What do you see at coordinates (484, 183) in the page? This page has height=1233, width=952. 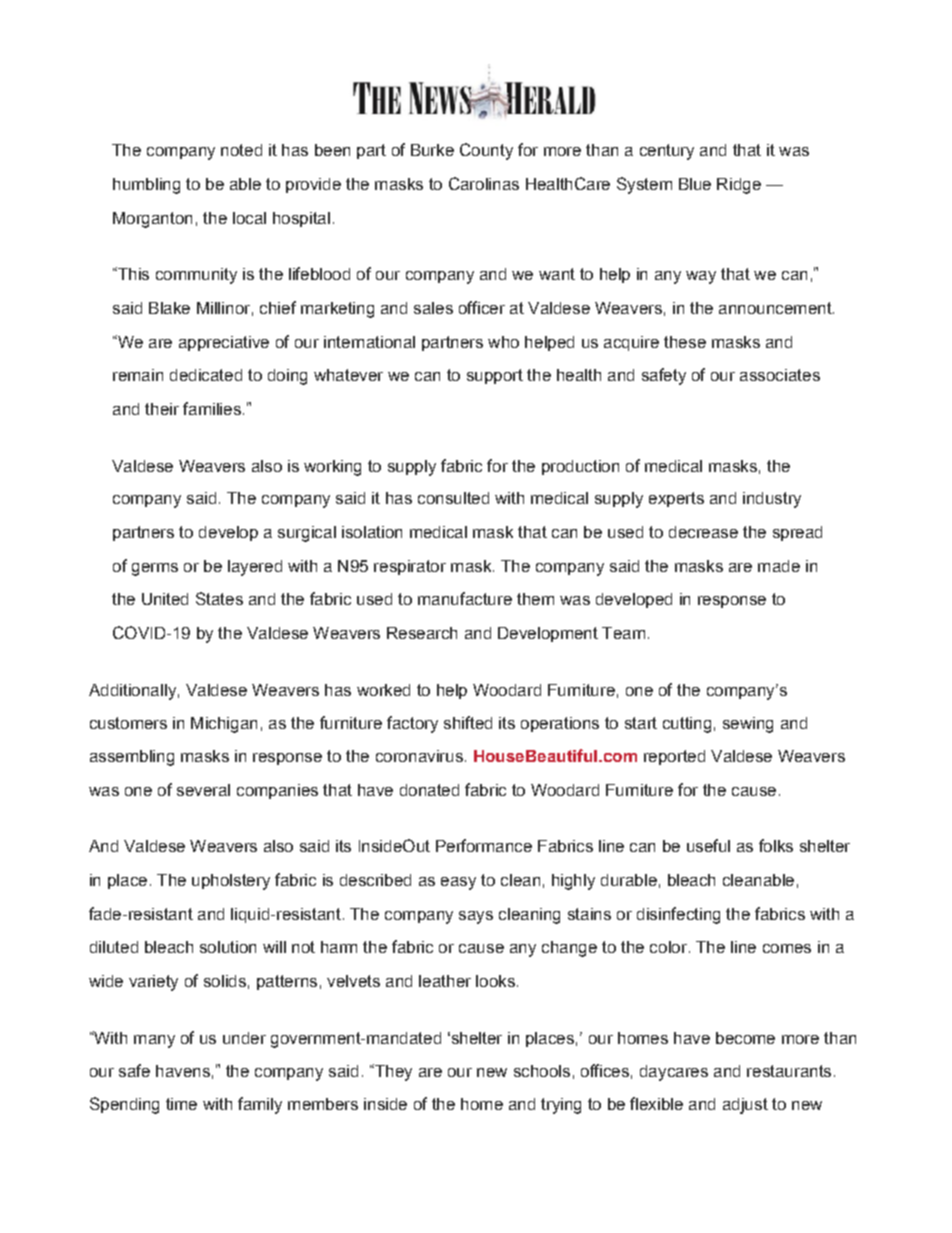 I see `Carolinas` at bounding box center [484, 183].
